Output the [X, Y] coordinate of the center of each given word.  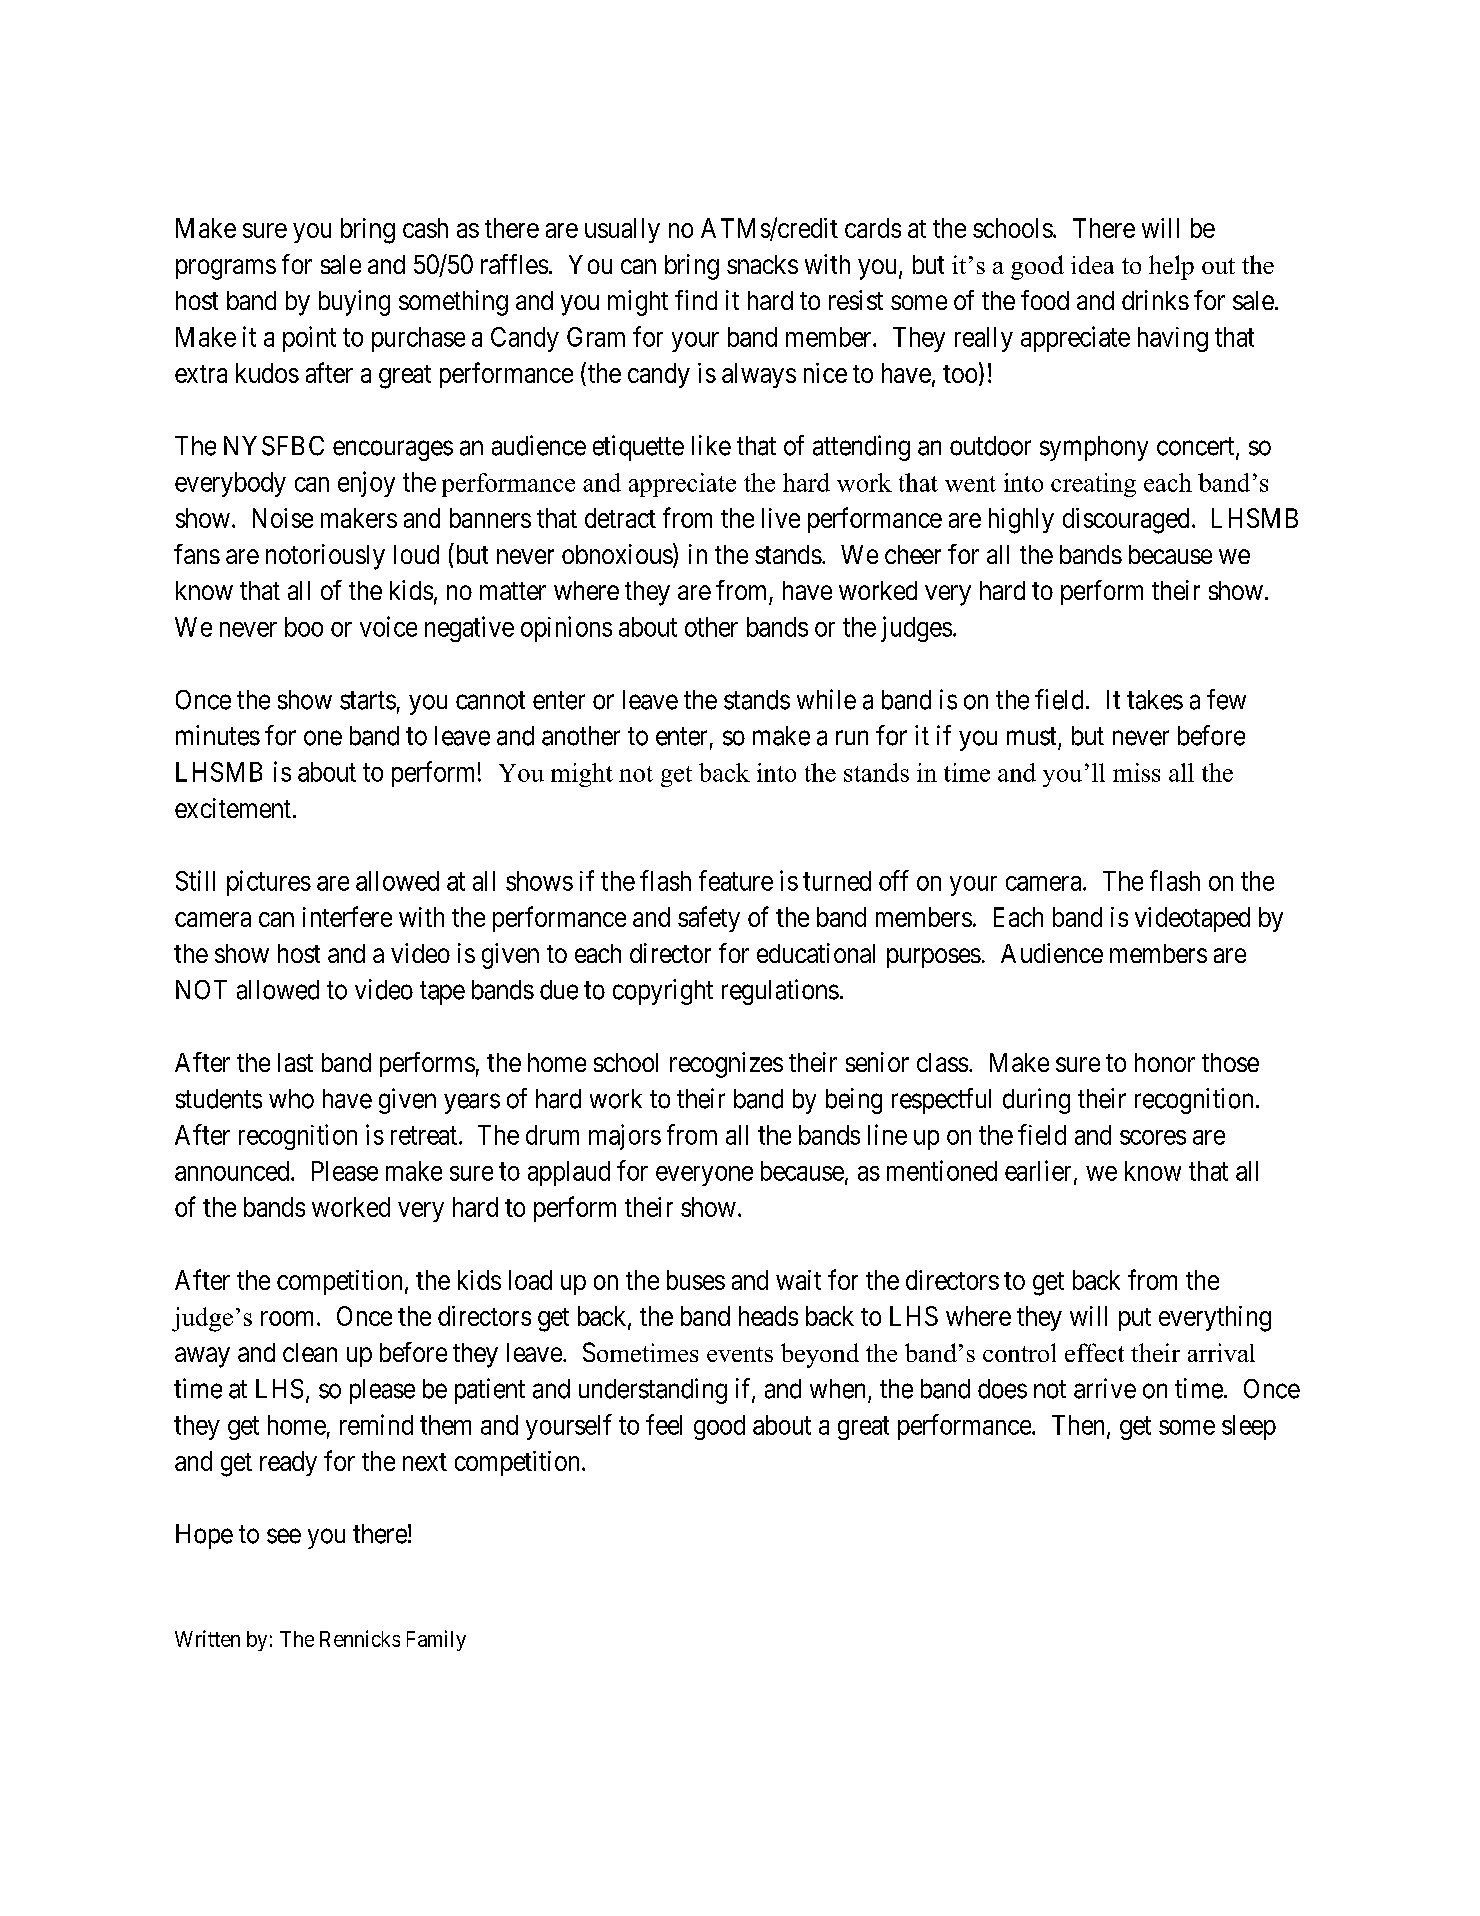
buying [354, 303]
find [696, 300]
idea [1092, 265]
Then [1080, 1426]
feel [664, 1424]
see [284, 1536]
